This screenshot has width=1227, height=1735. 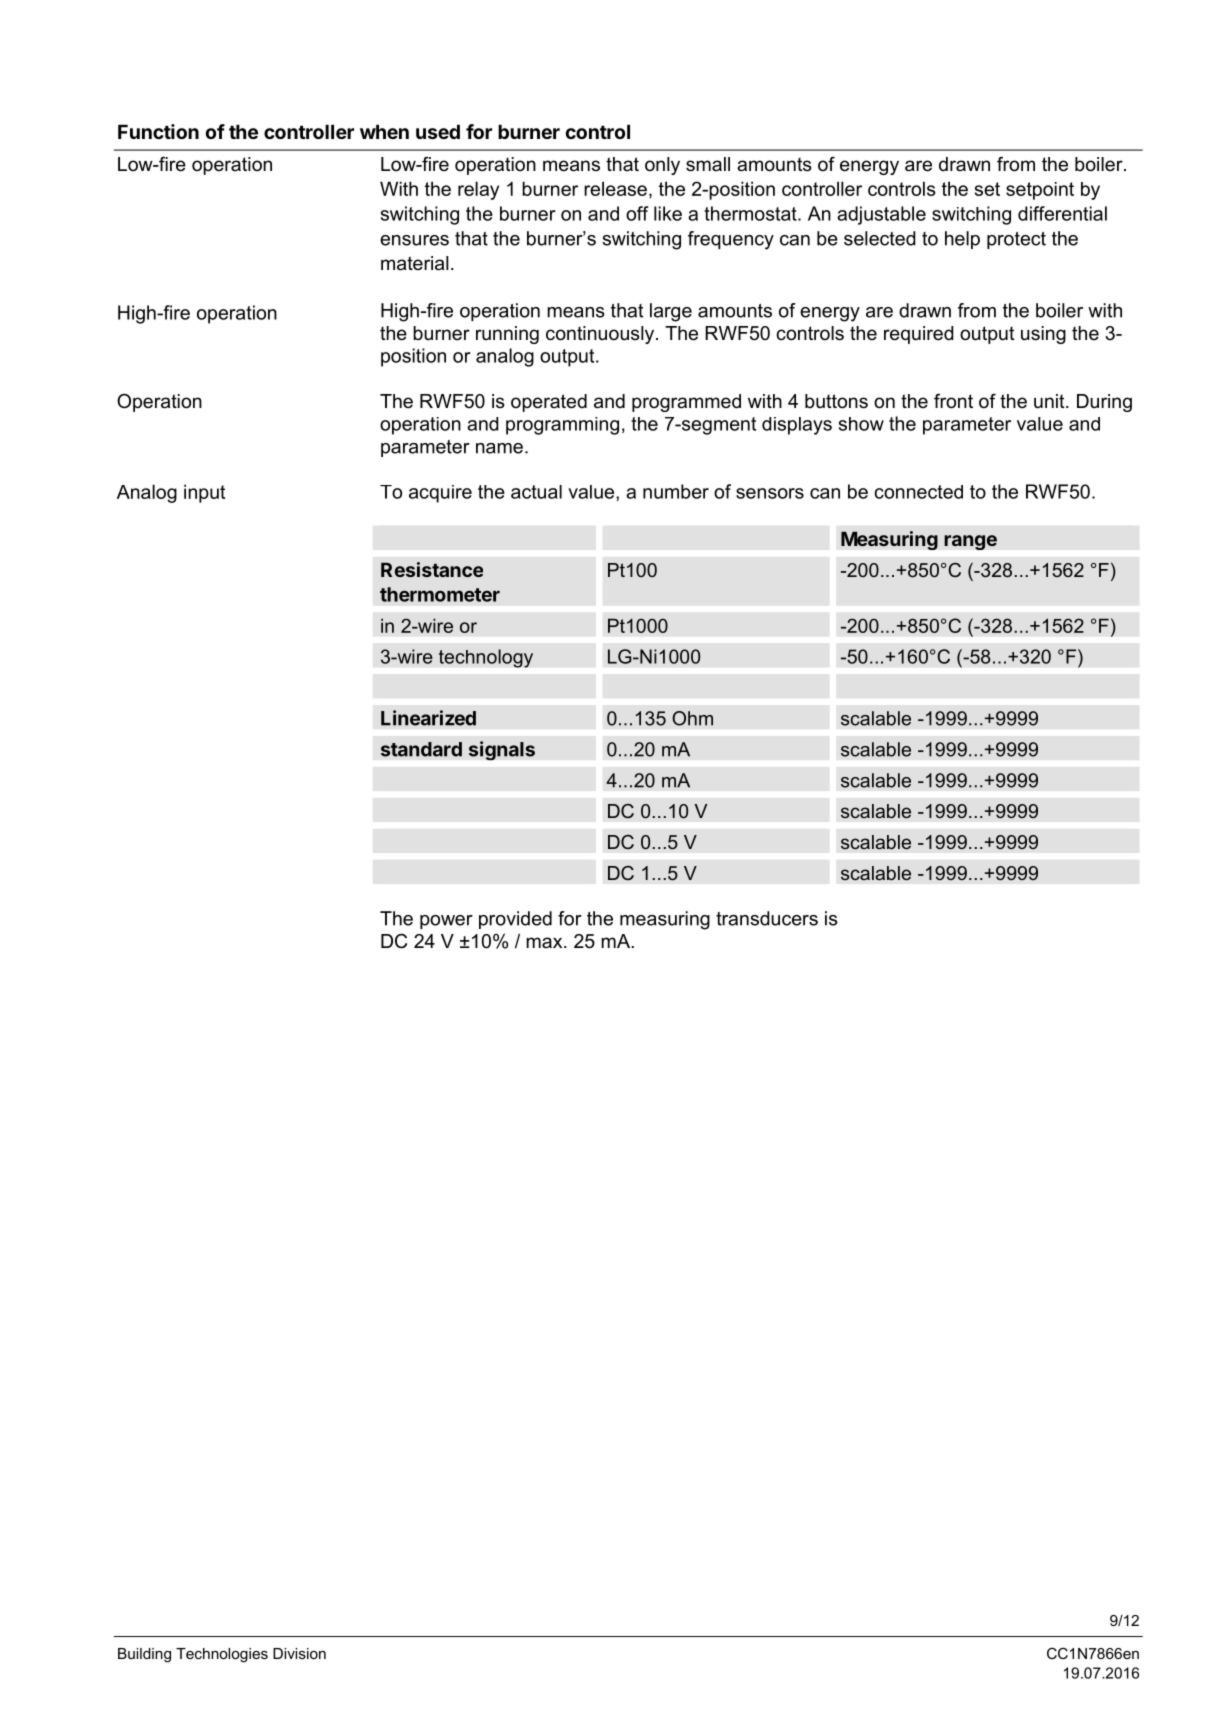 What do you see at coordinates (421, 749) in the screenshot?
I see `standard` at bounding box center [421, 749].
